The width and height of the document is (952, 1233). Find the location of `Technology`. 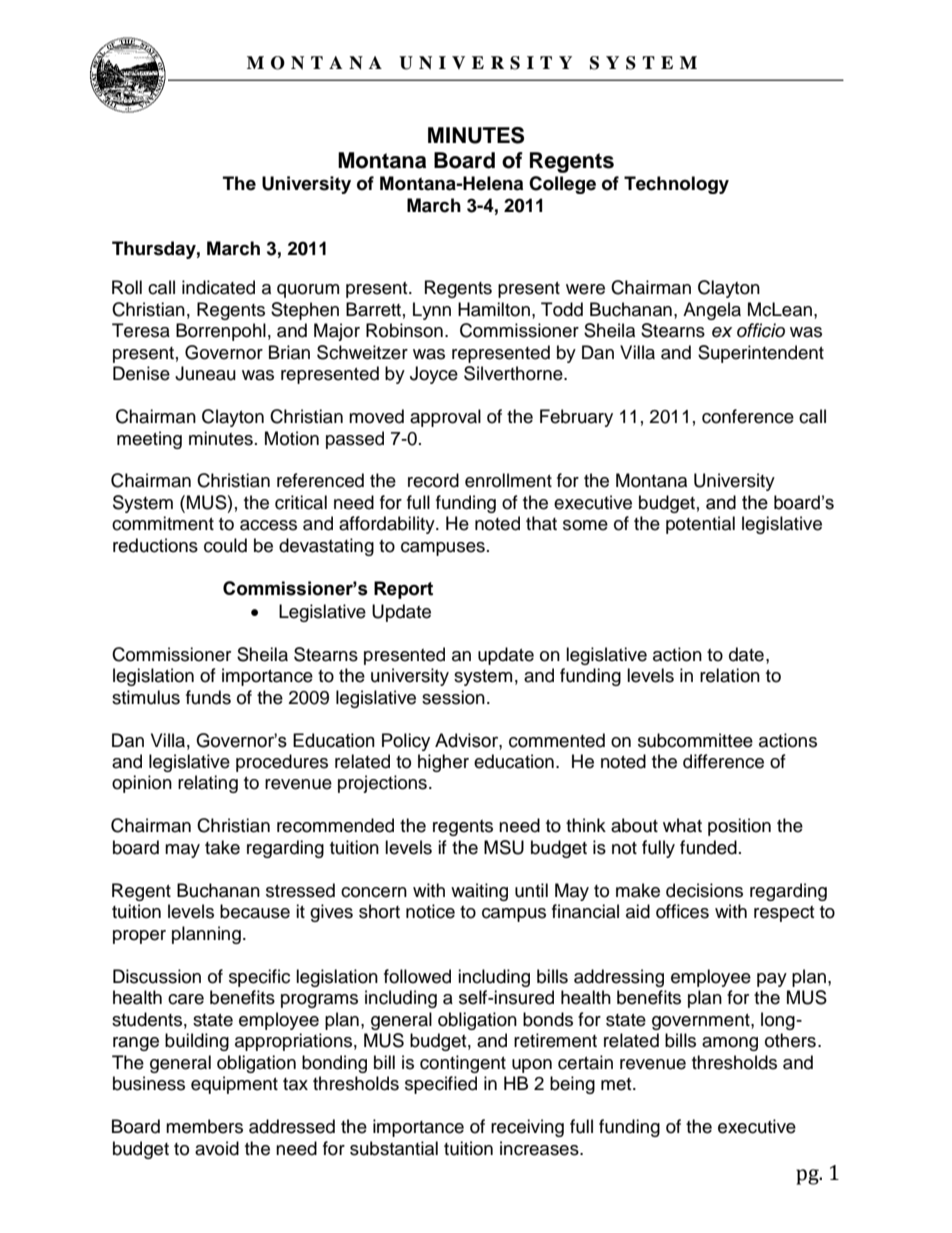

Technology is located at coordinates (676, 185).
